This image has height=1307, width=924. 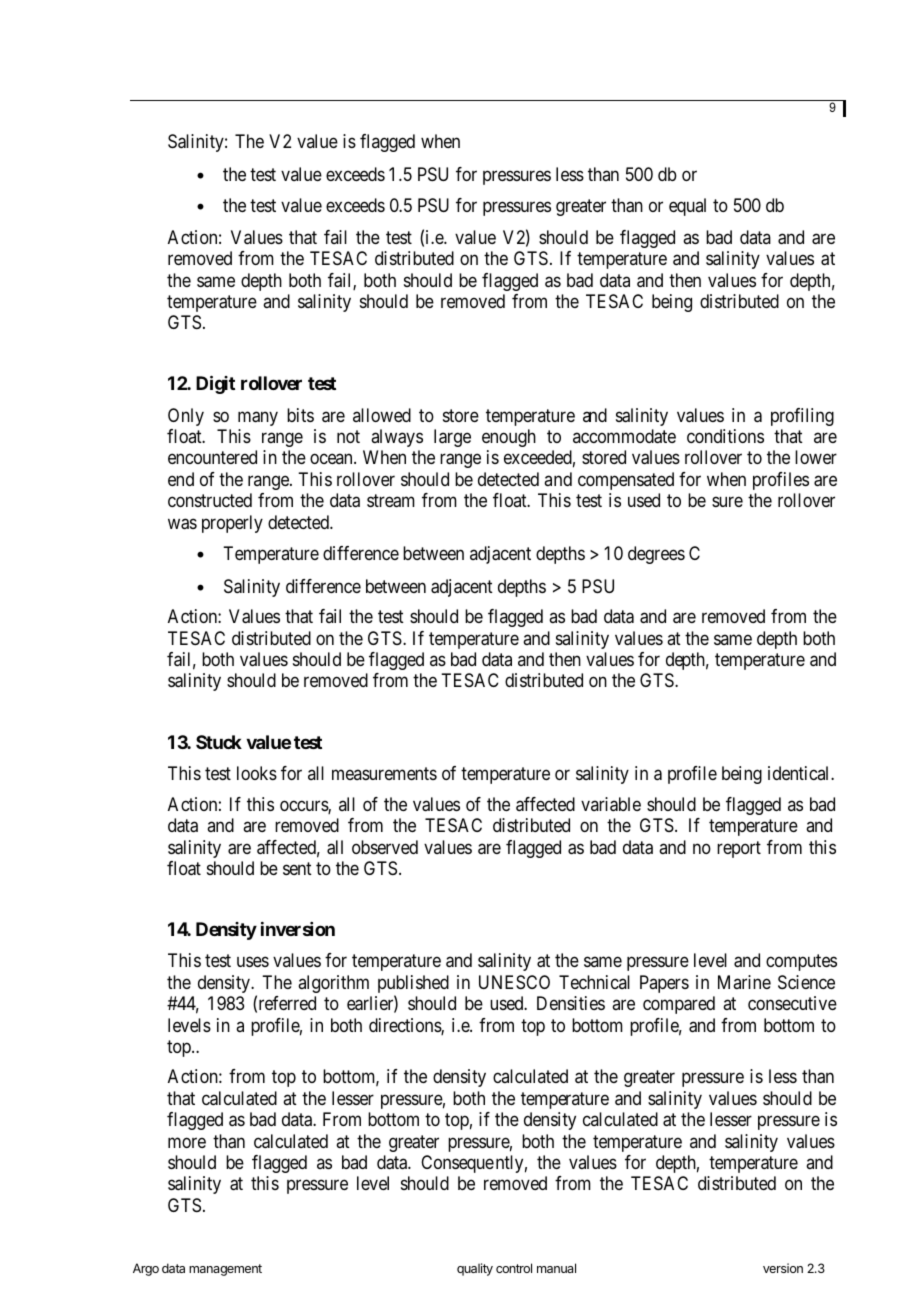 I want to click on equal, so click(x=687, y=207).
